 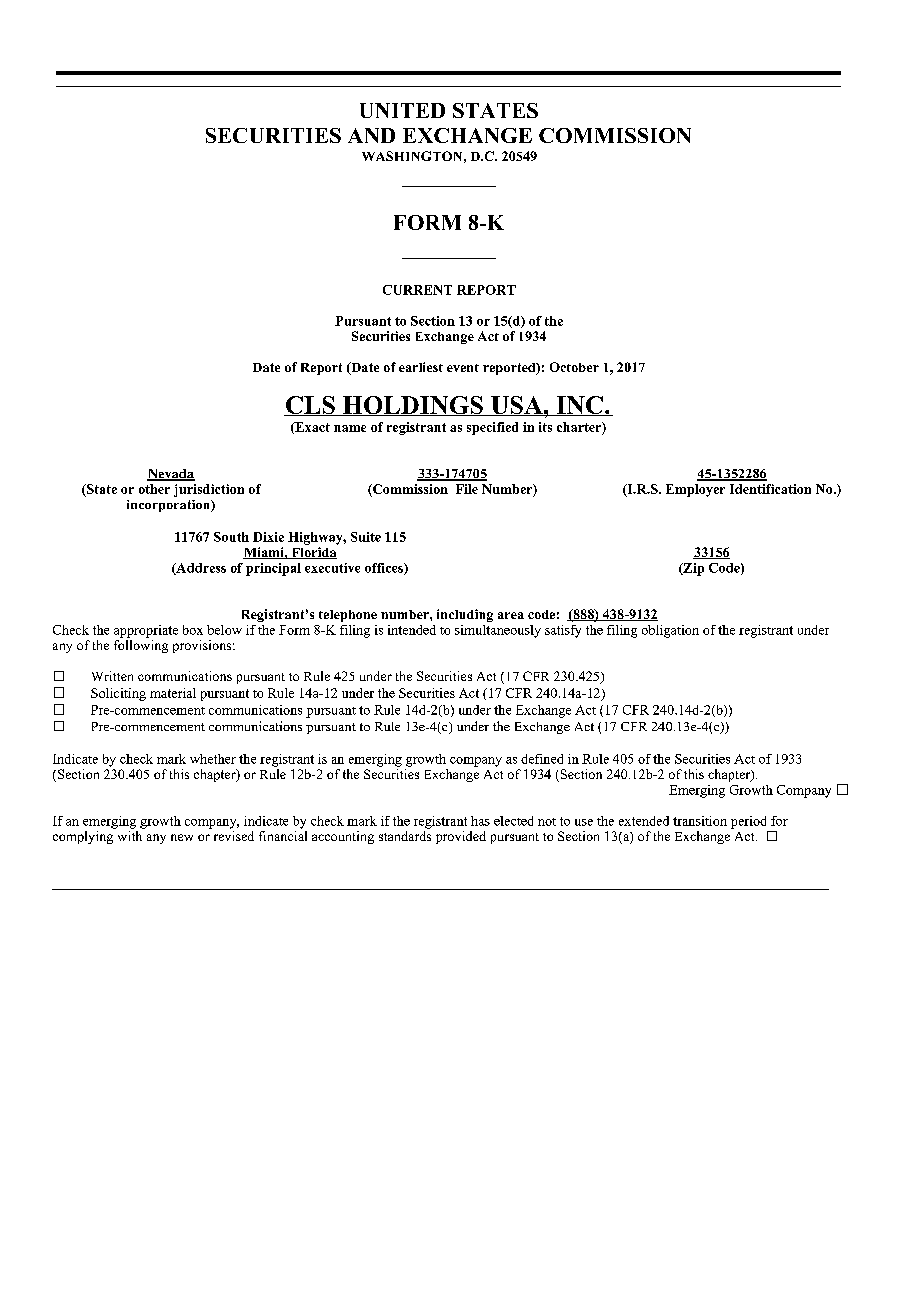 What do you see at coordinates (695, 490) in the screenshot?
I see `Employer` at bounding box center [695, 490].
